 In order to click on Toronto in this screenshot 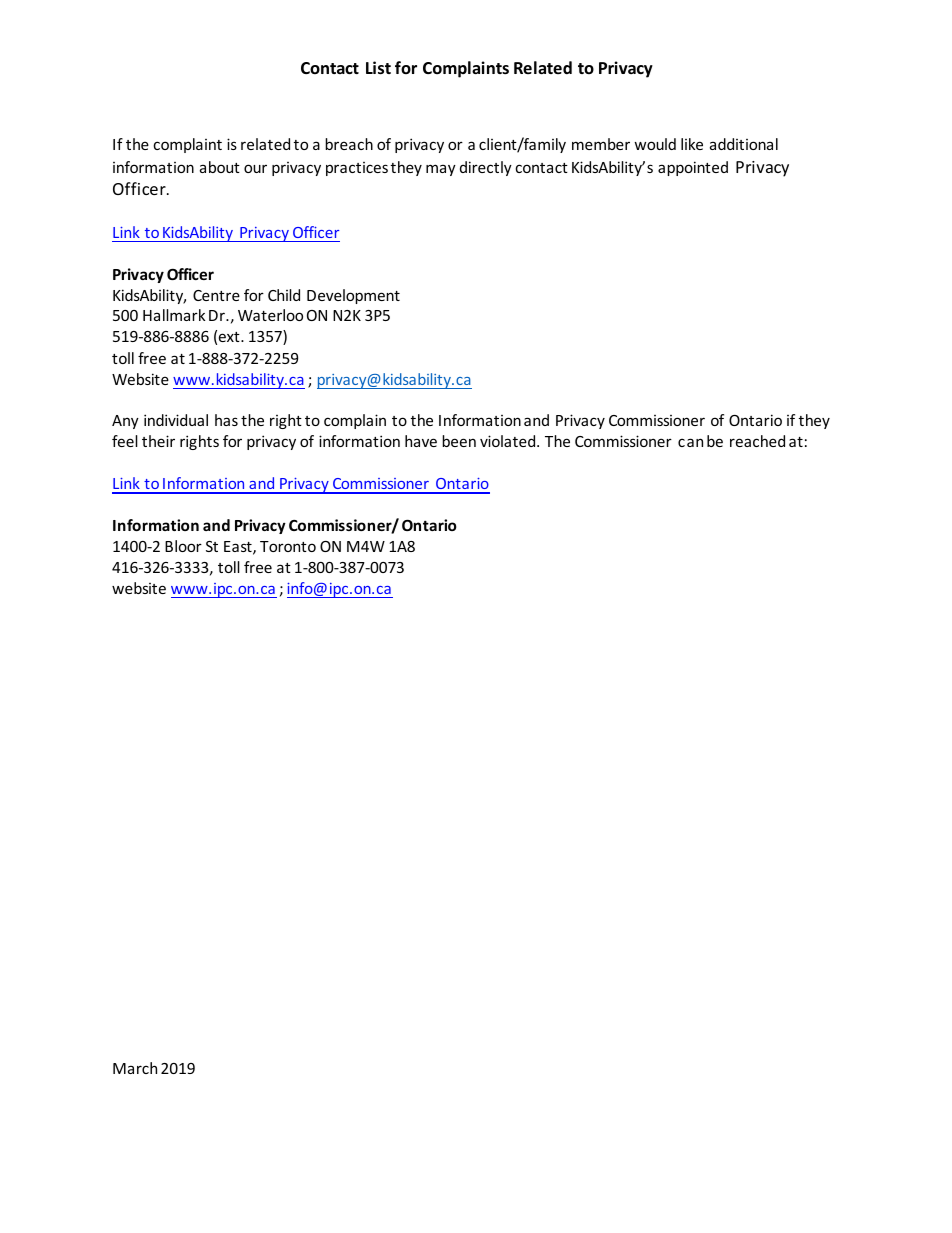, I will do `click(288, 546)`.
